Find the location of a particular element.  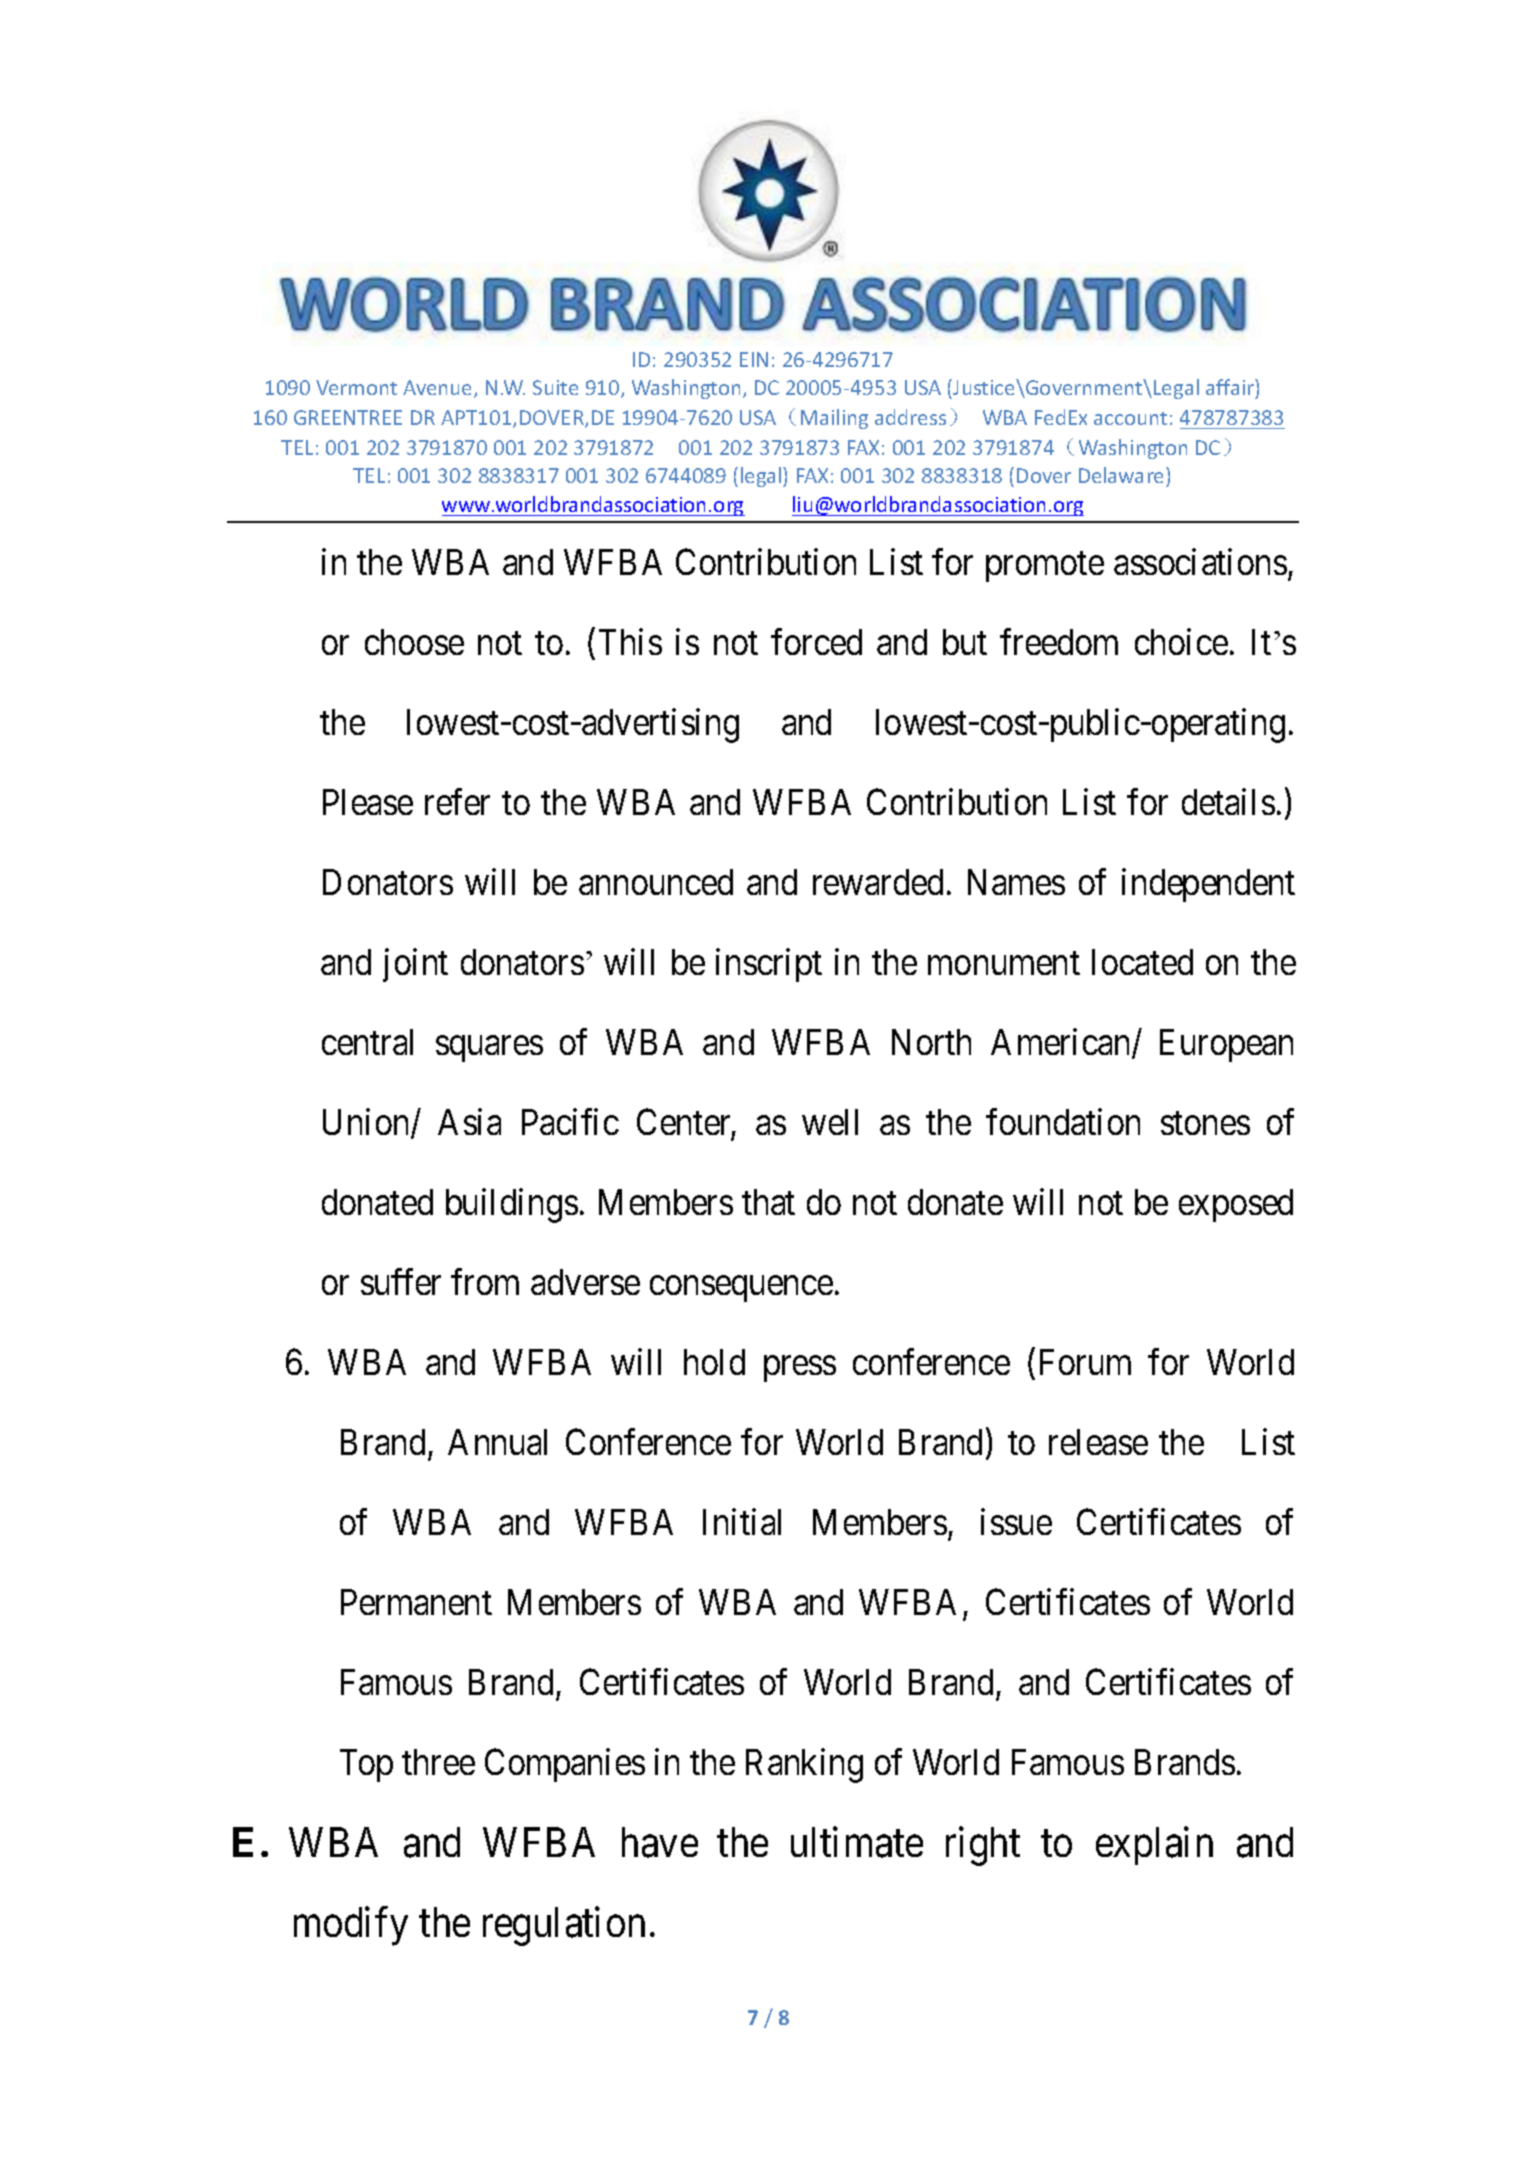

Initial is located at coordinates (742, 1521).
